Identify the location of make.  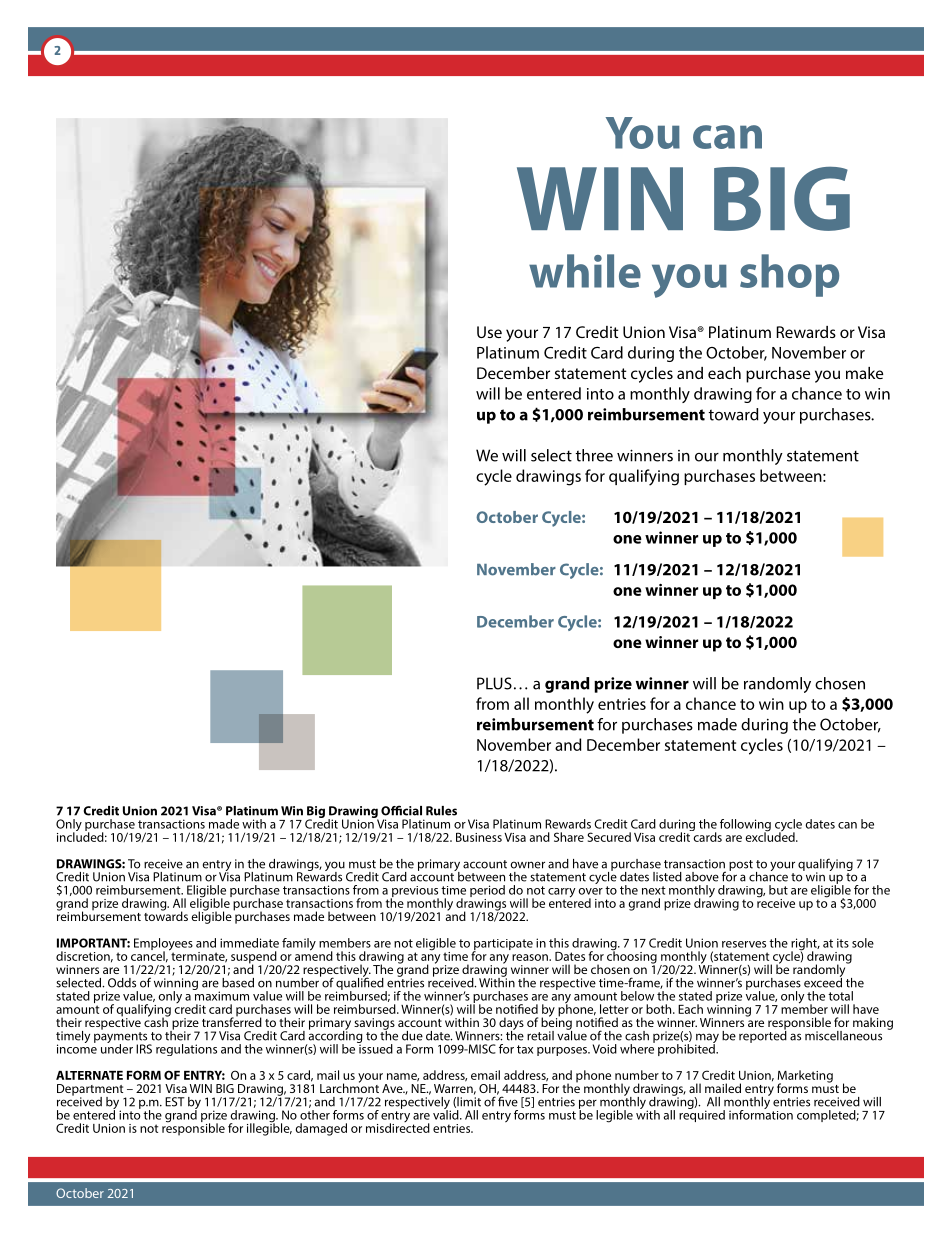
(864, 373).
